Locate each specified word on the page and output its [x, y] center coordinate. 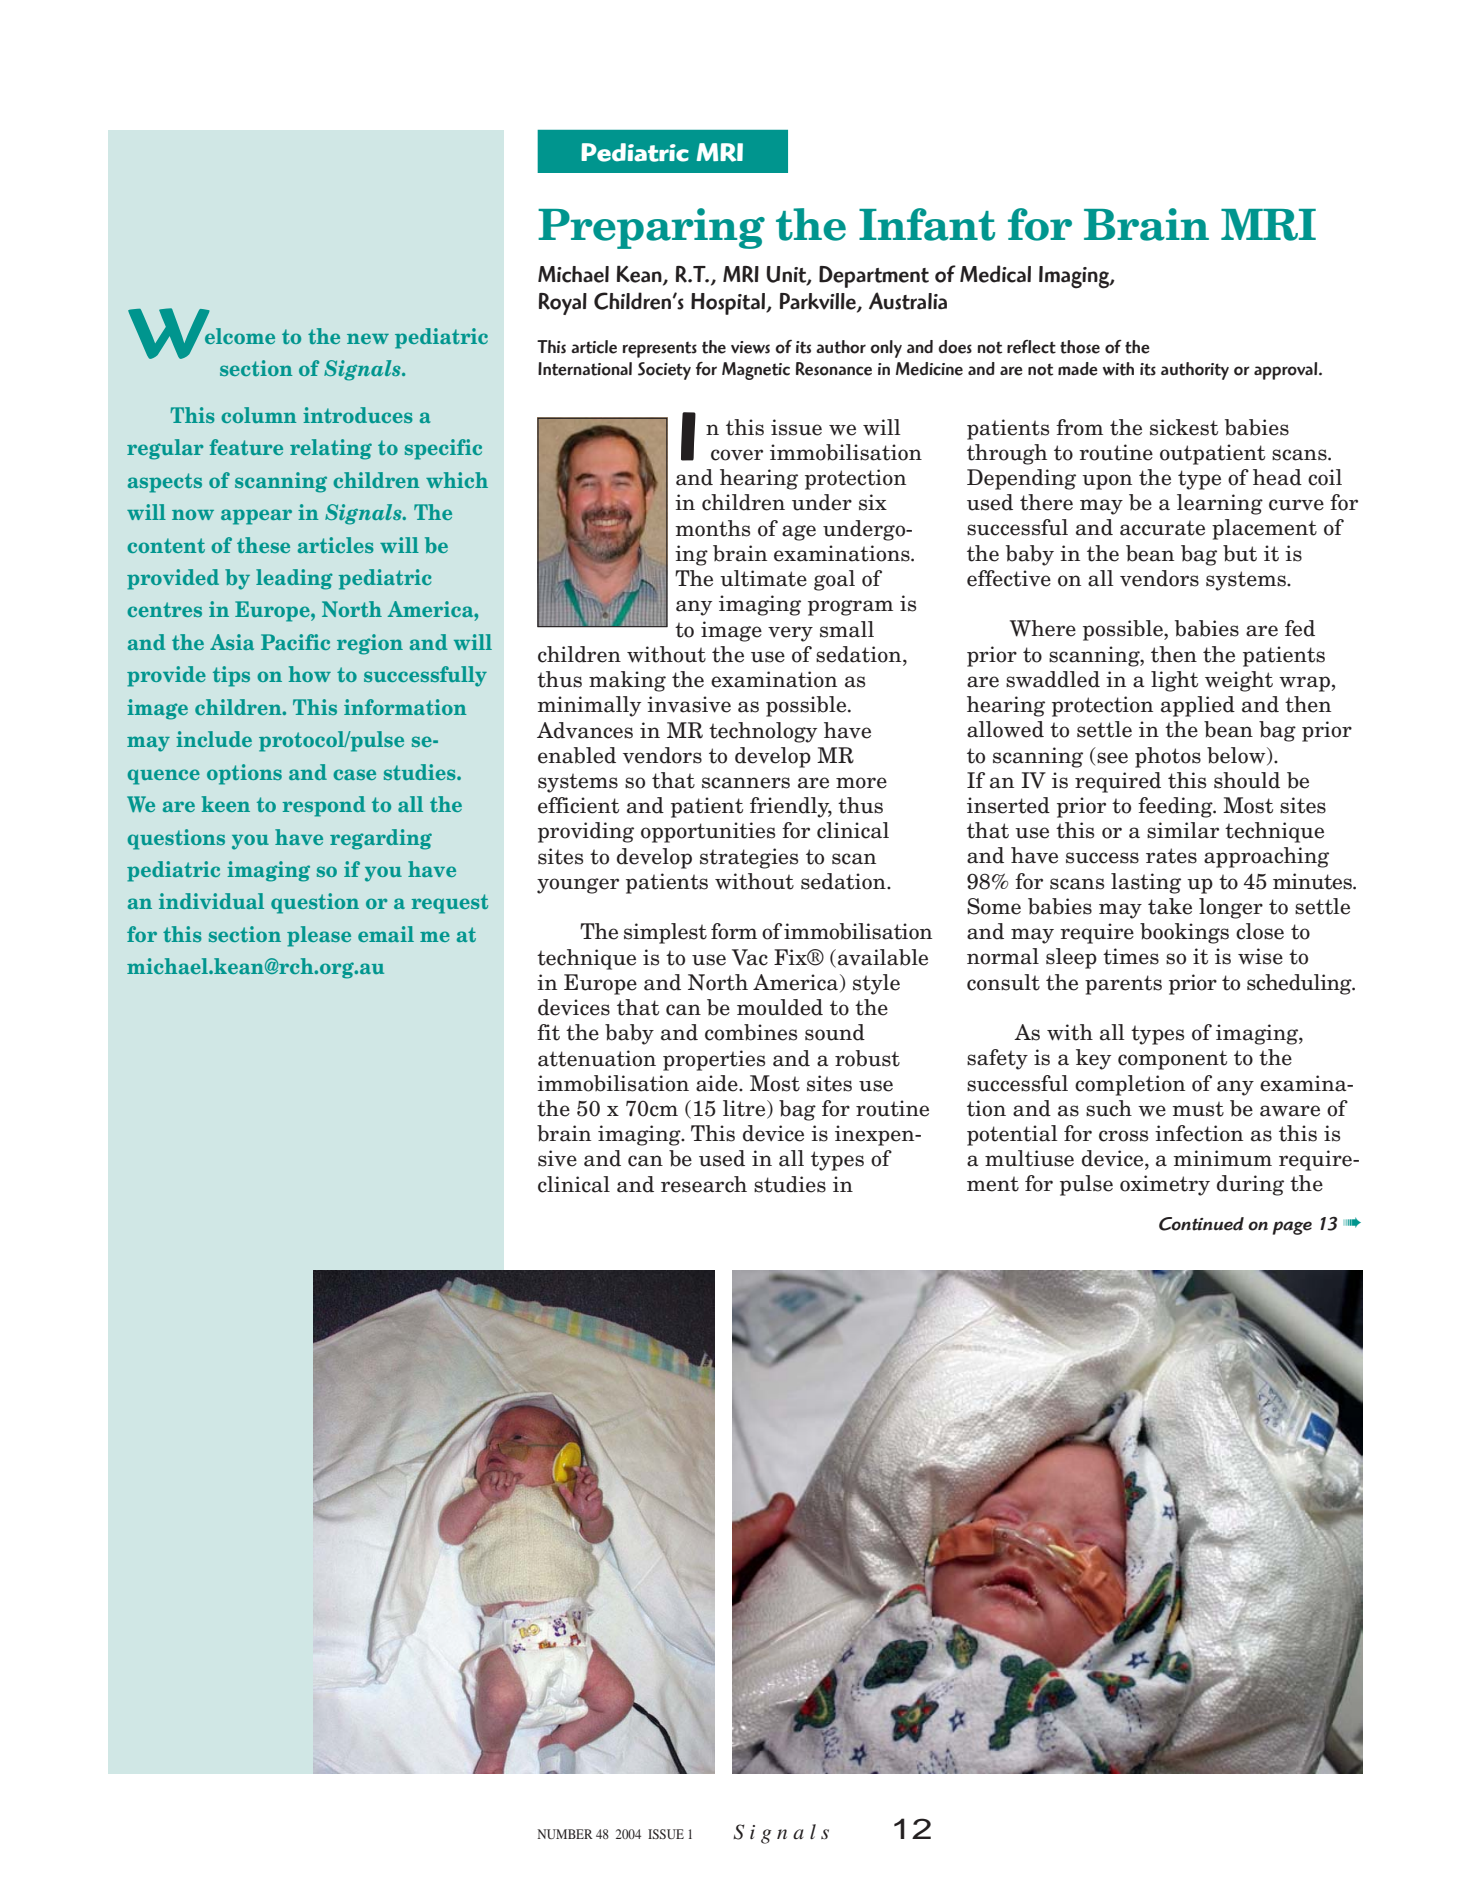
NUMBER [565, 1834]
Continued [1201, 1224]
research [704, 1184]
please [319, 936]
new [368, 338]
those [1080, 347]
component [1172, 1060]
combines [751, 1032]
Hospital [729, 304]
